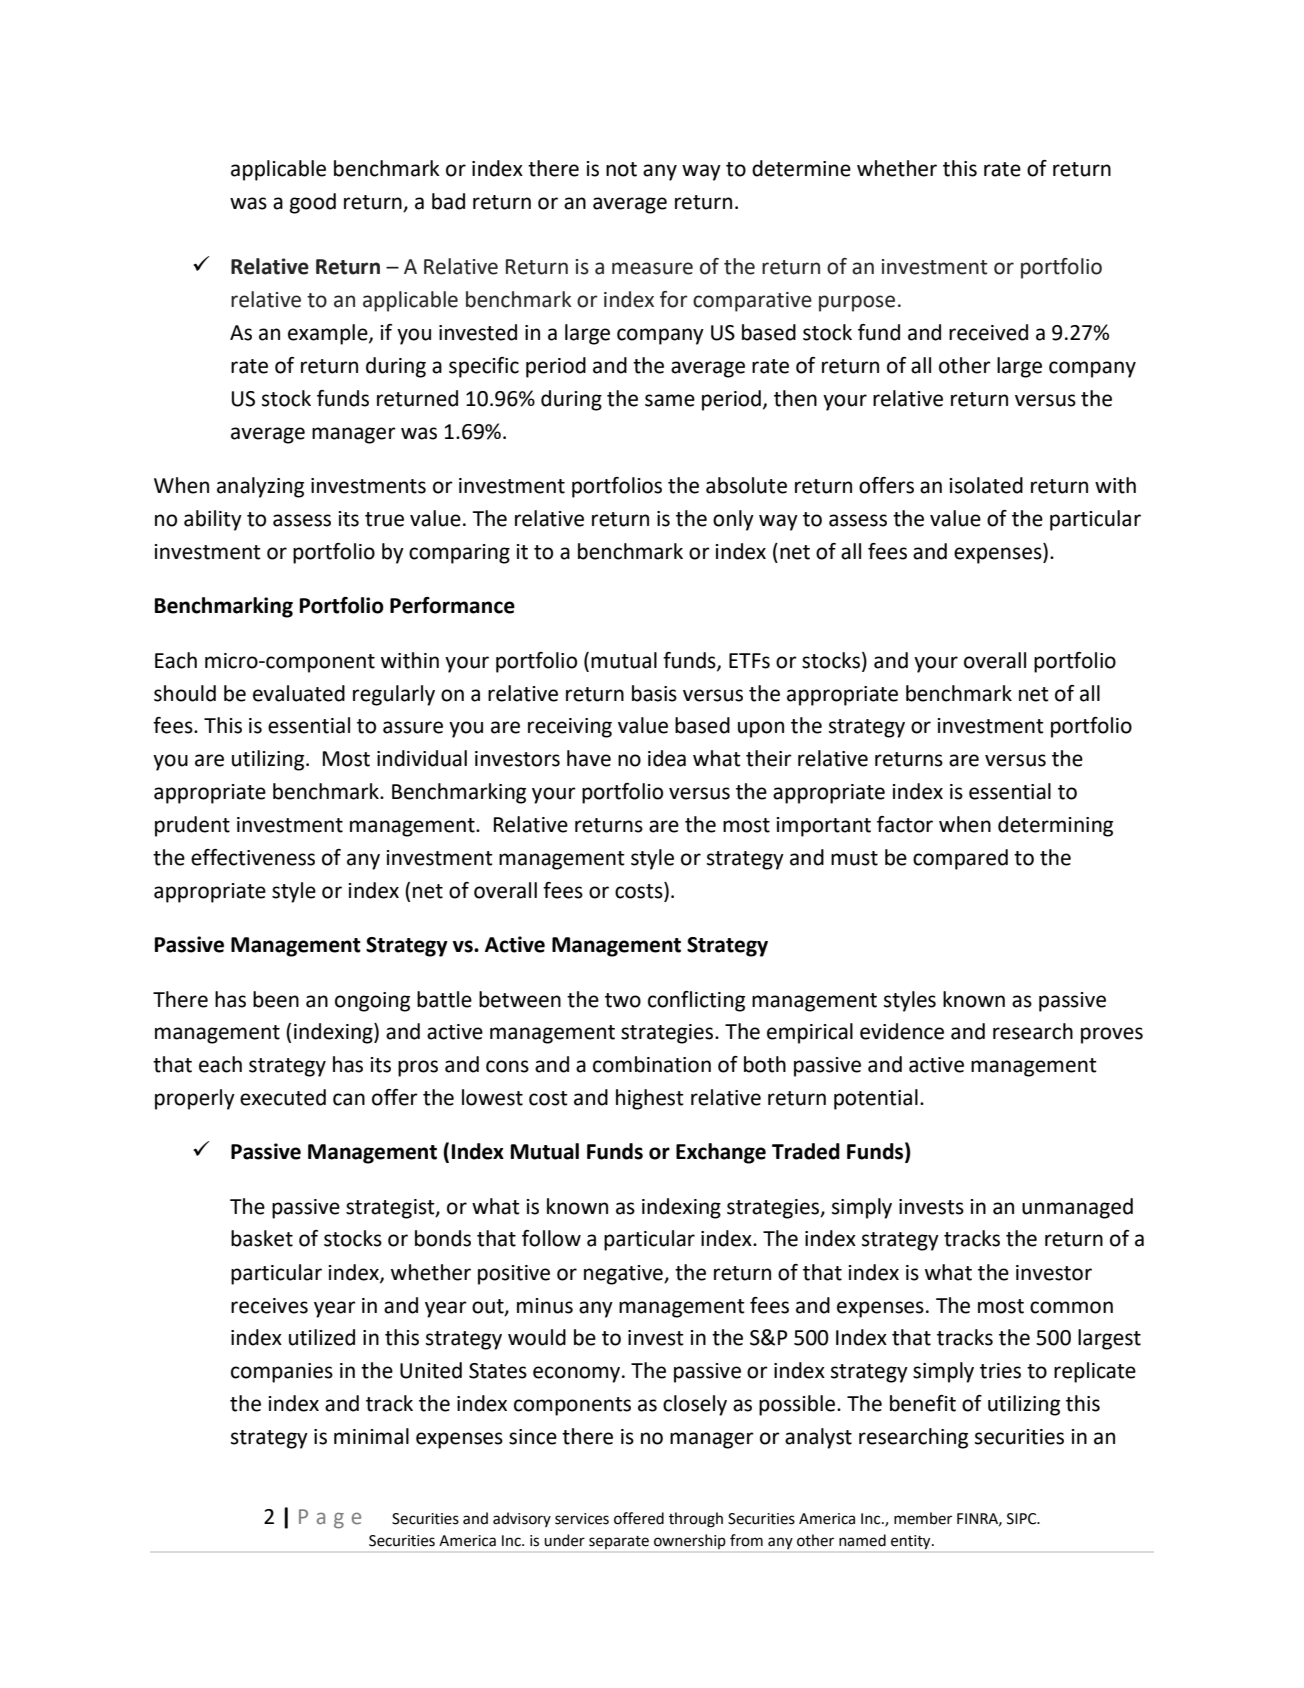 Image resolution: width=1304 pixels, height=1688 pixels. What do you see at coordinates (654, 693) in the screenshot?
I see `basis` at bounding box center [654, 693].
